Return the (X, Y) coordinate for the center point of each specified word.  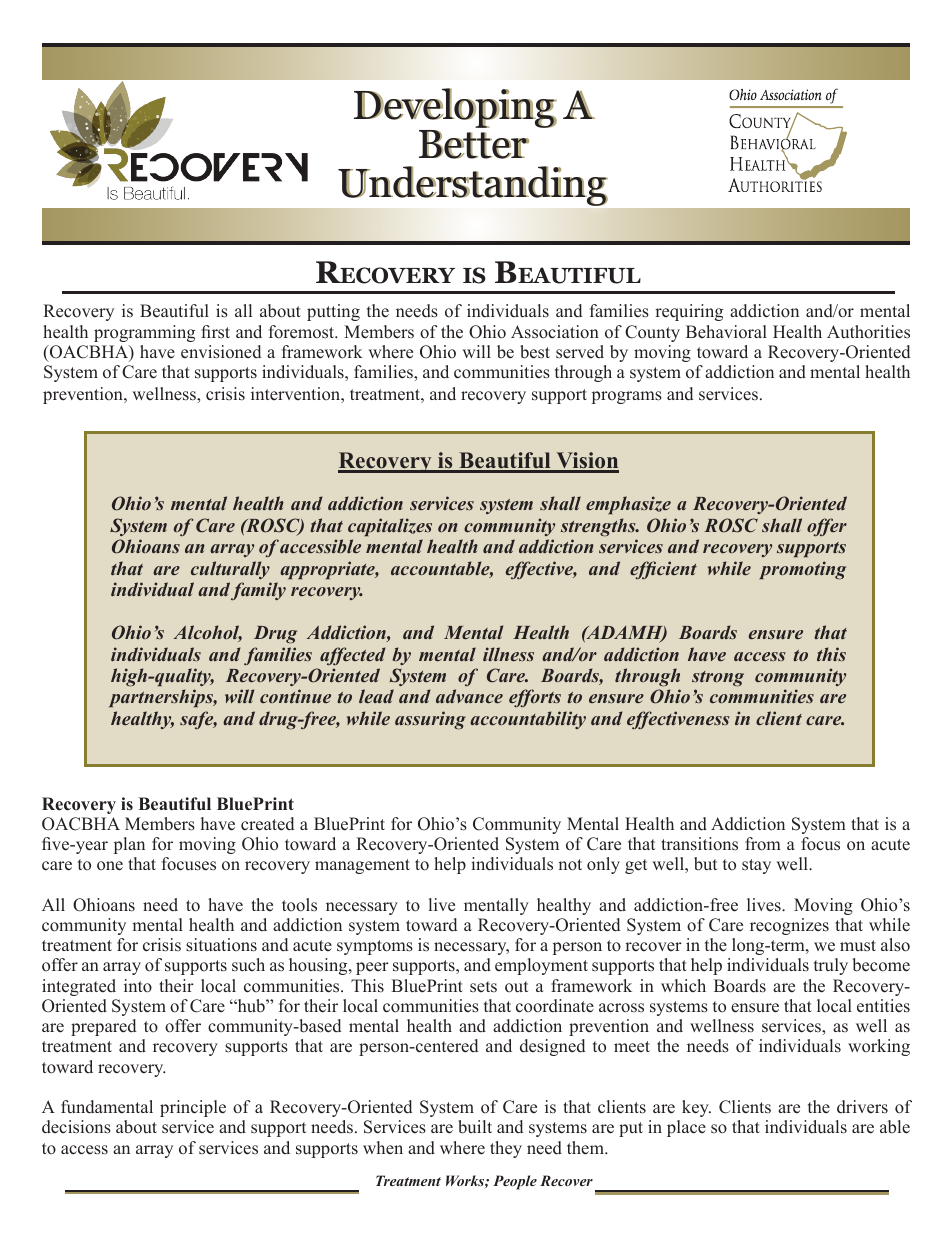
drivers (862, 1107)
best (535, 352)
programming (144, 333)
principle (193, 1108)
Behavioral (726, 332)
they (506, 1149)
